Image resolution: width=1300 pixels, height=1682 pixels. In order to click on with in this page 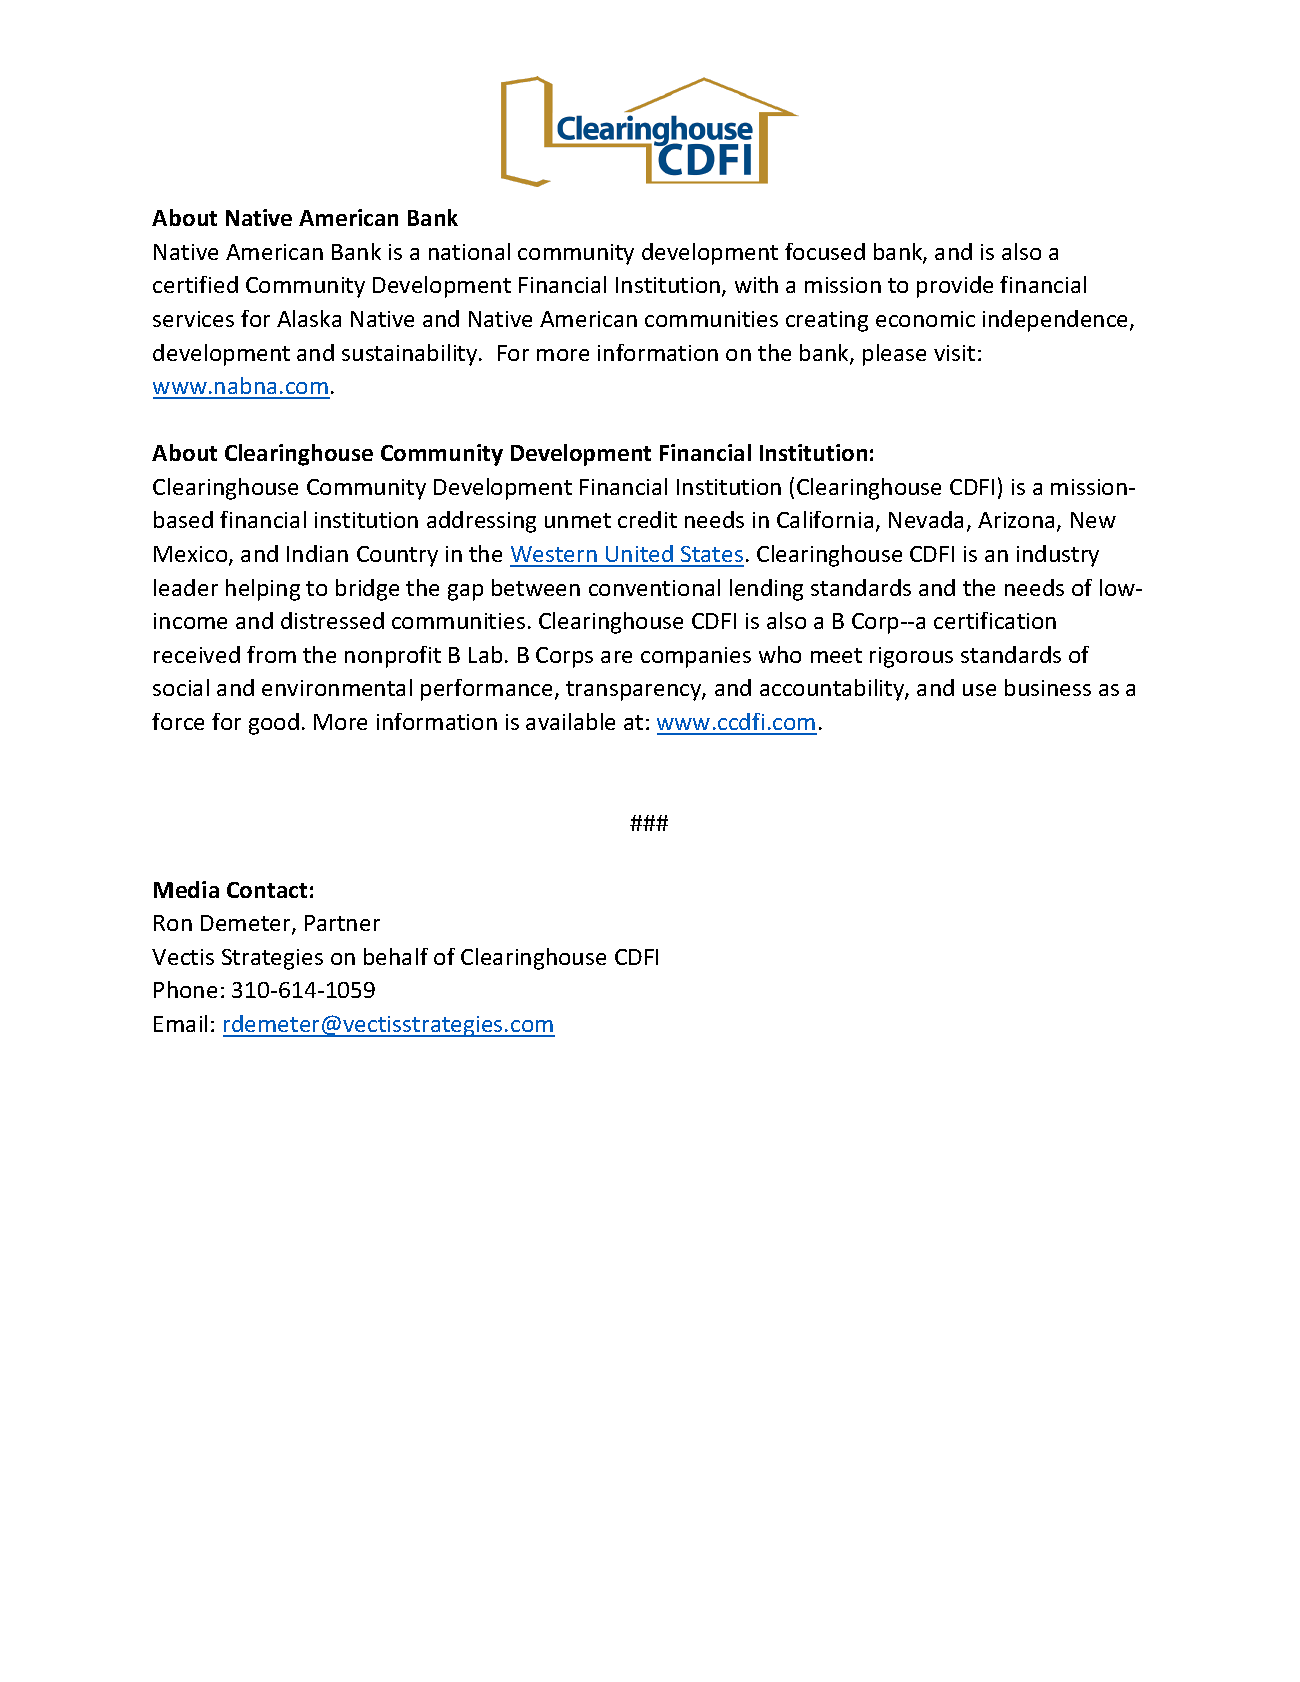, I will do `click(756, 284)`.
